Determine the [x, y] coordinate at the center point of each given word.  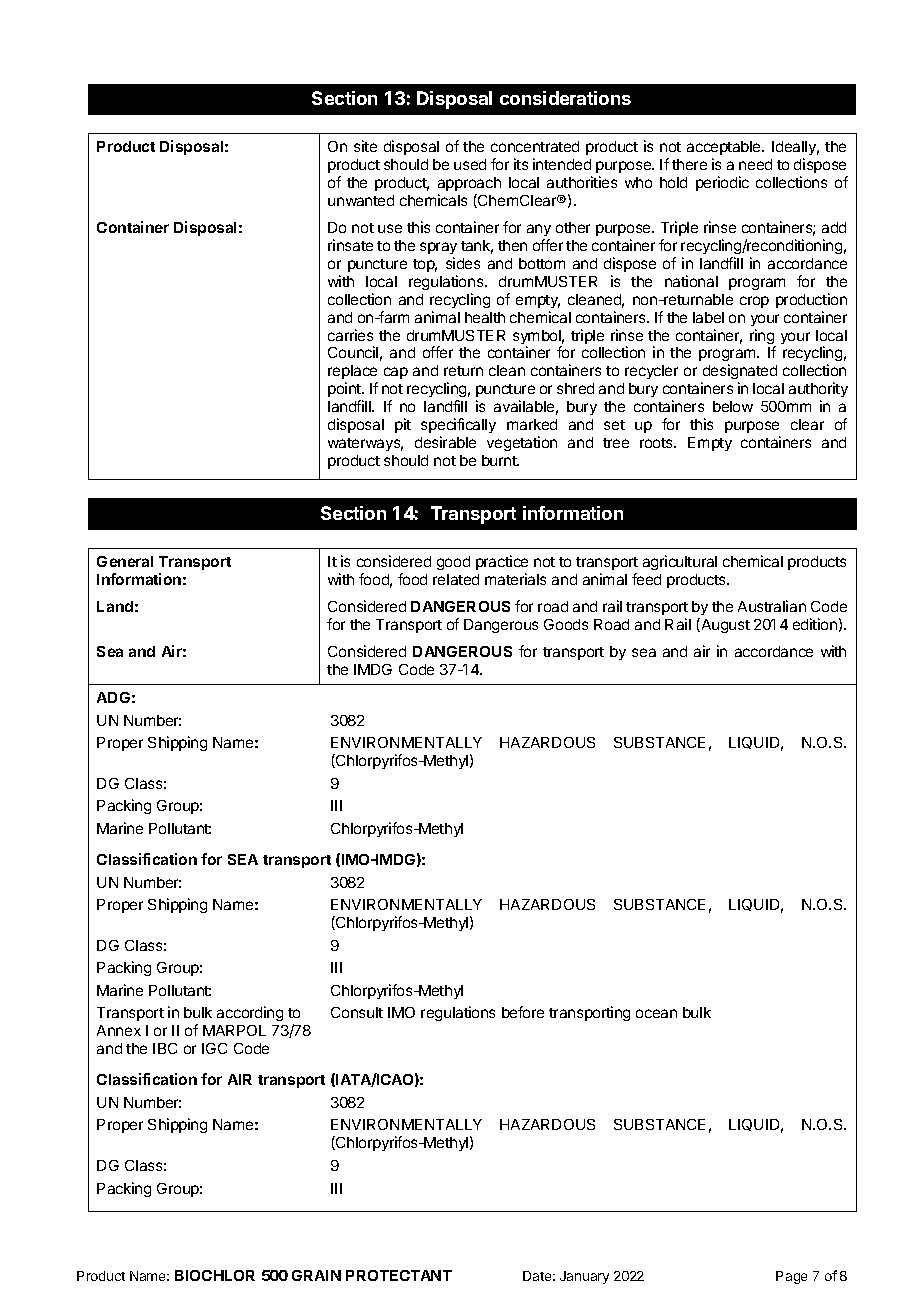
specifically [458, 425]
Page [791, 1277]
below [733, 406]
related [456, 579]
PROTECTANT [399, 1275]
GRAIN [316, 1275]
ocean [656, 1013]
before [523, 1012]
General [125, 561]
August [724, 625]
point [345, 389]
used [470, 164]
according [250, 1013]
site [365, 146]
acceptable [725, 148]
